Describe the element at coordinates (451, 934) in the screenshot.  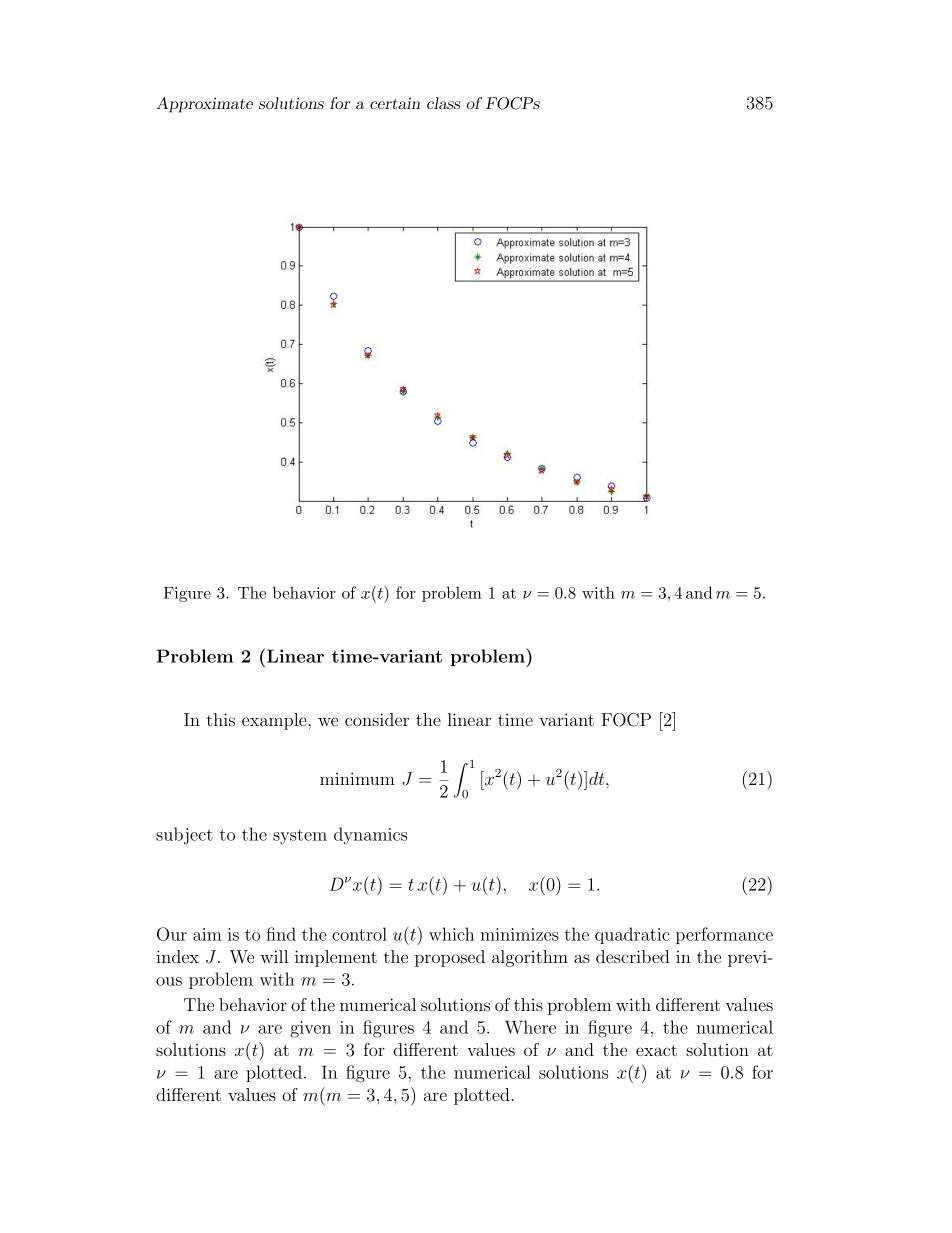
I see `which` at that location.
